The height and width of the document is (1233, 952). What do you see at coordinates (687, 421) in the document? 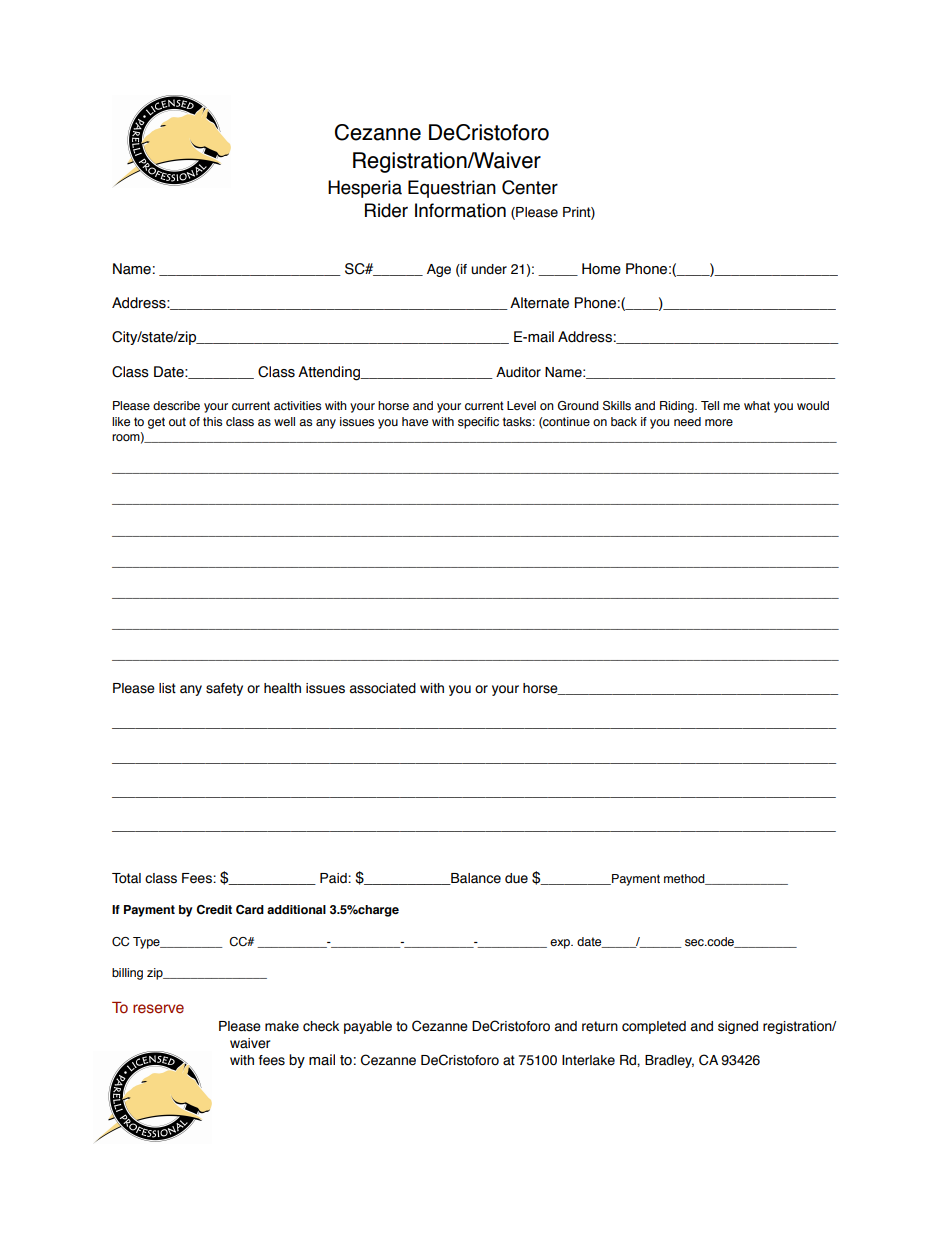
I see `need` at bounding box center [687, 421].
